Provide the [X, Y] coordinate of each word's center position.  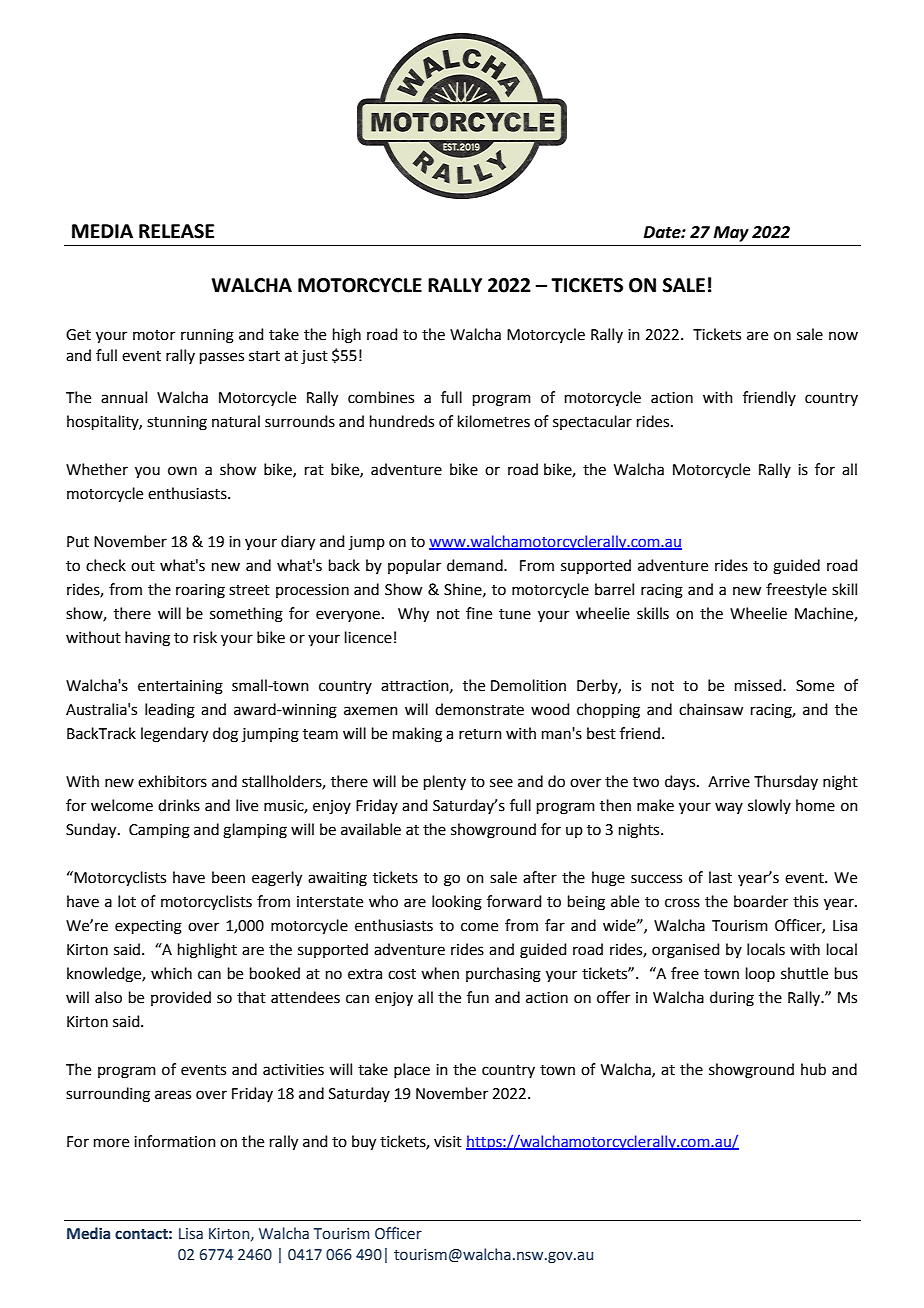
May [731, 234]
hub [813, 1069]
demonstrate [479, 709]
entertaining [180, 687]
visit [448, 1142]
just [314, 357]
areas [173, 1095]
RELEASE [176, 231]
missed [759, 685]
